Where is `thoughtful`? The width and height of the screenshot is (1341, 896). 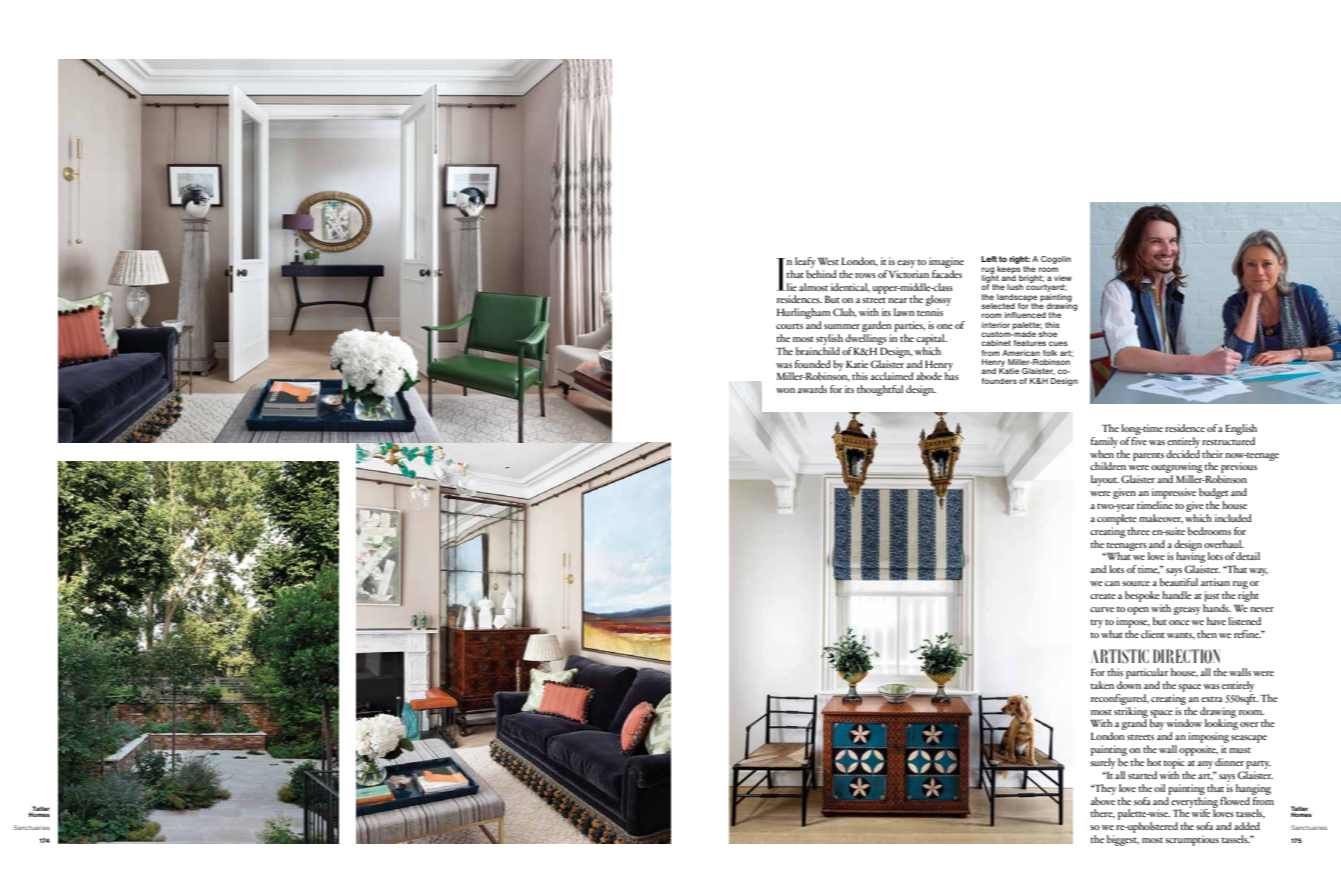
thoughtful is located at coordinates (880, 390).
